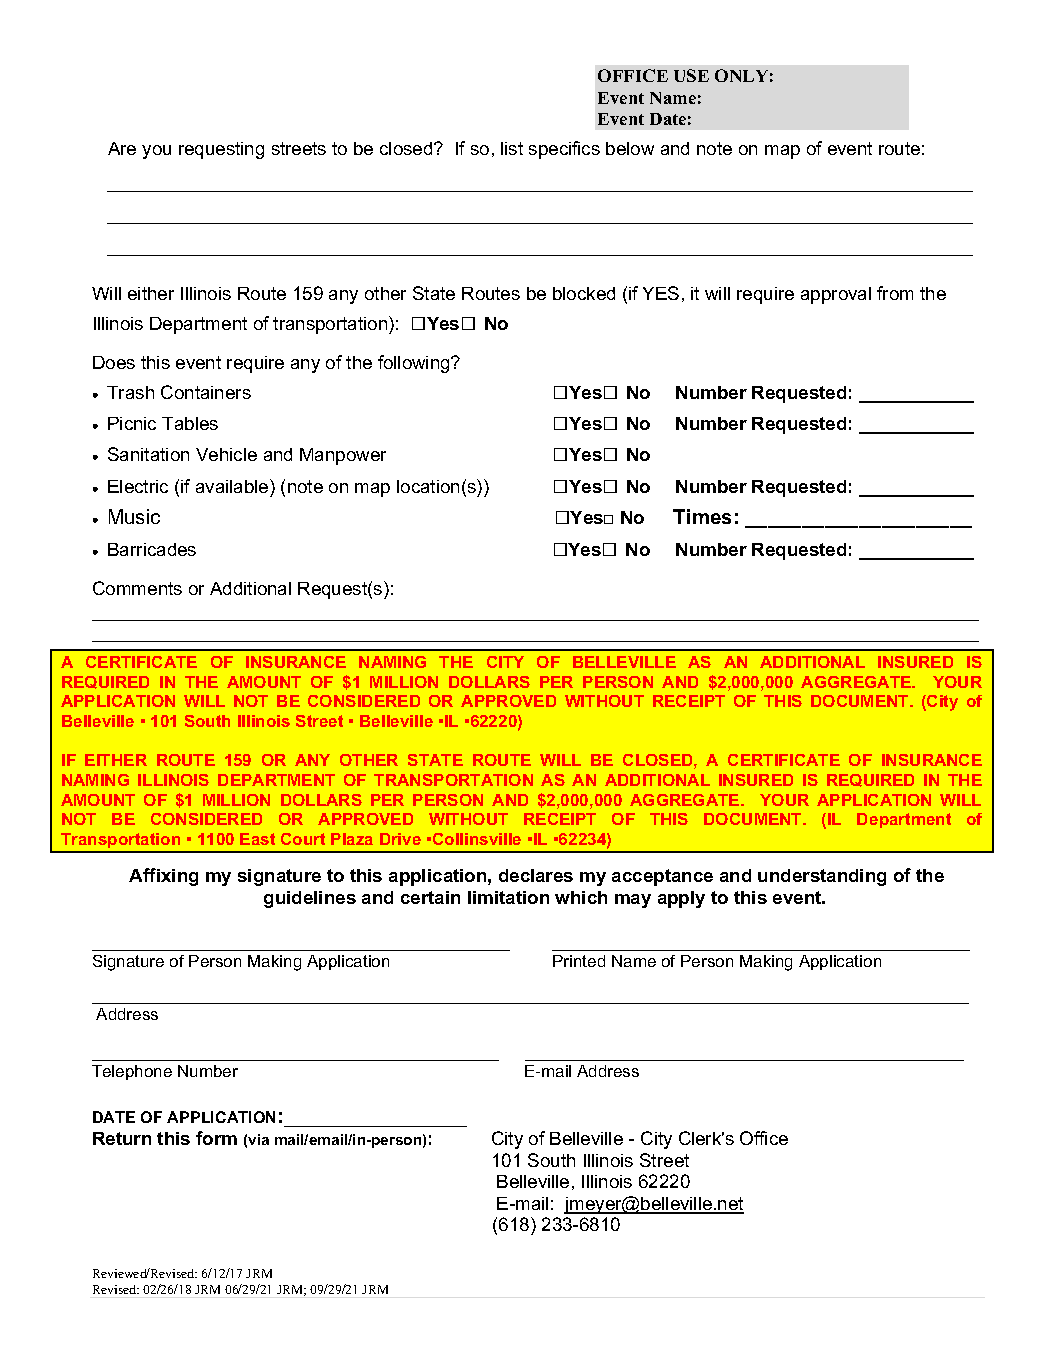 This screenshot has width=1044, height=1352. Describe the element at coordinates (822, 877) in the screenshot. I see `understanding` at that location.
